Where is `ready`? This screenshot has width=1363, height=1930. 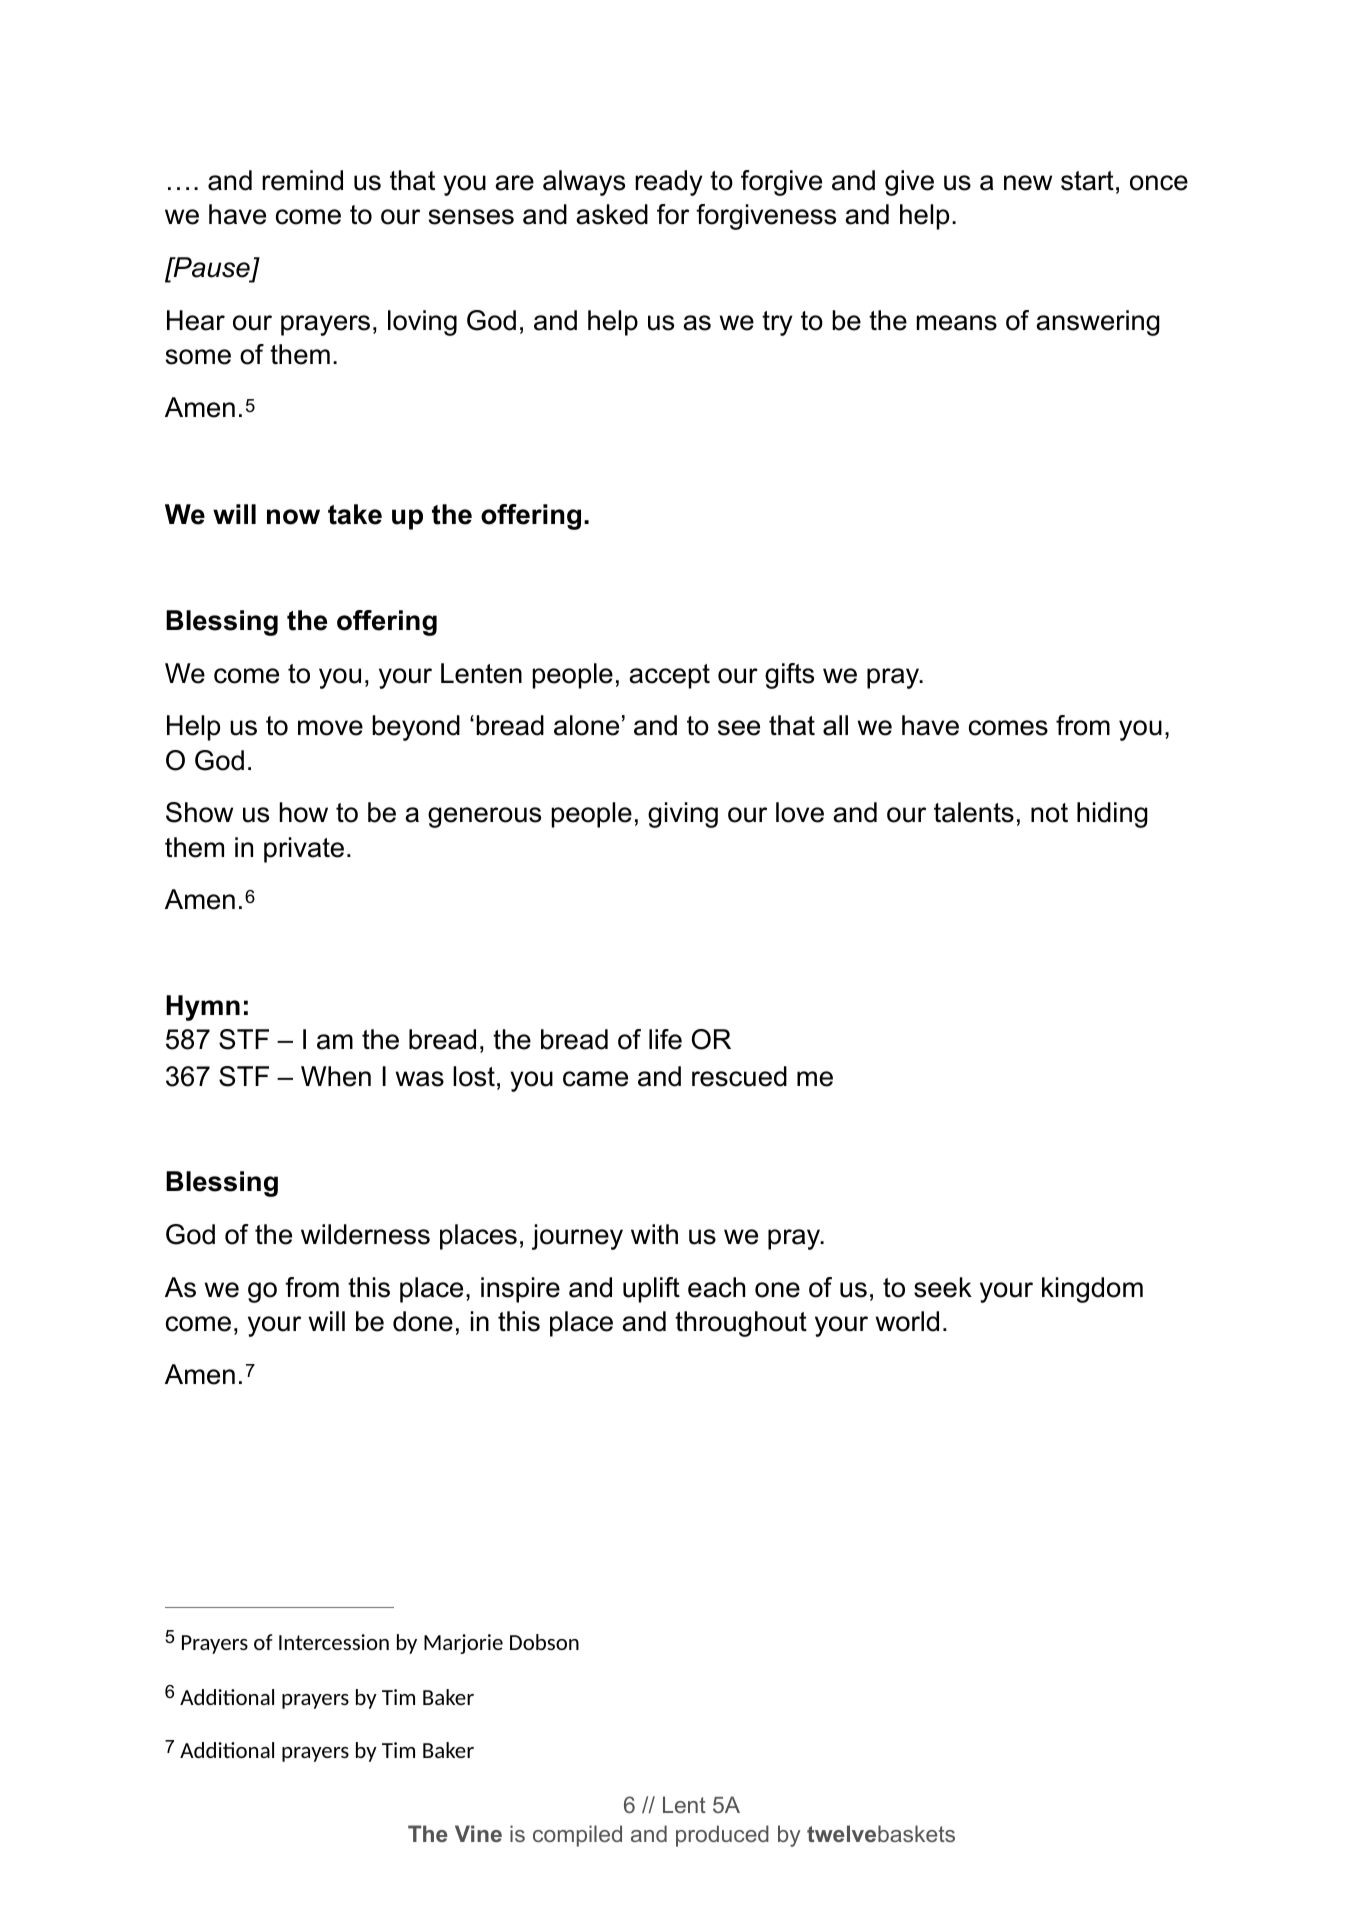
ready is located at coordinates (669, 183).
